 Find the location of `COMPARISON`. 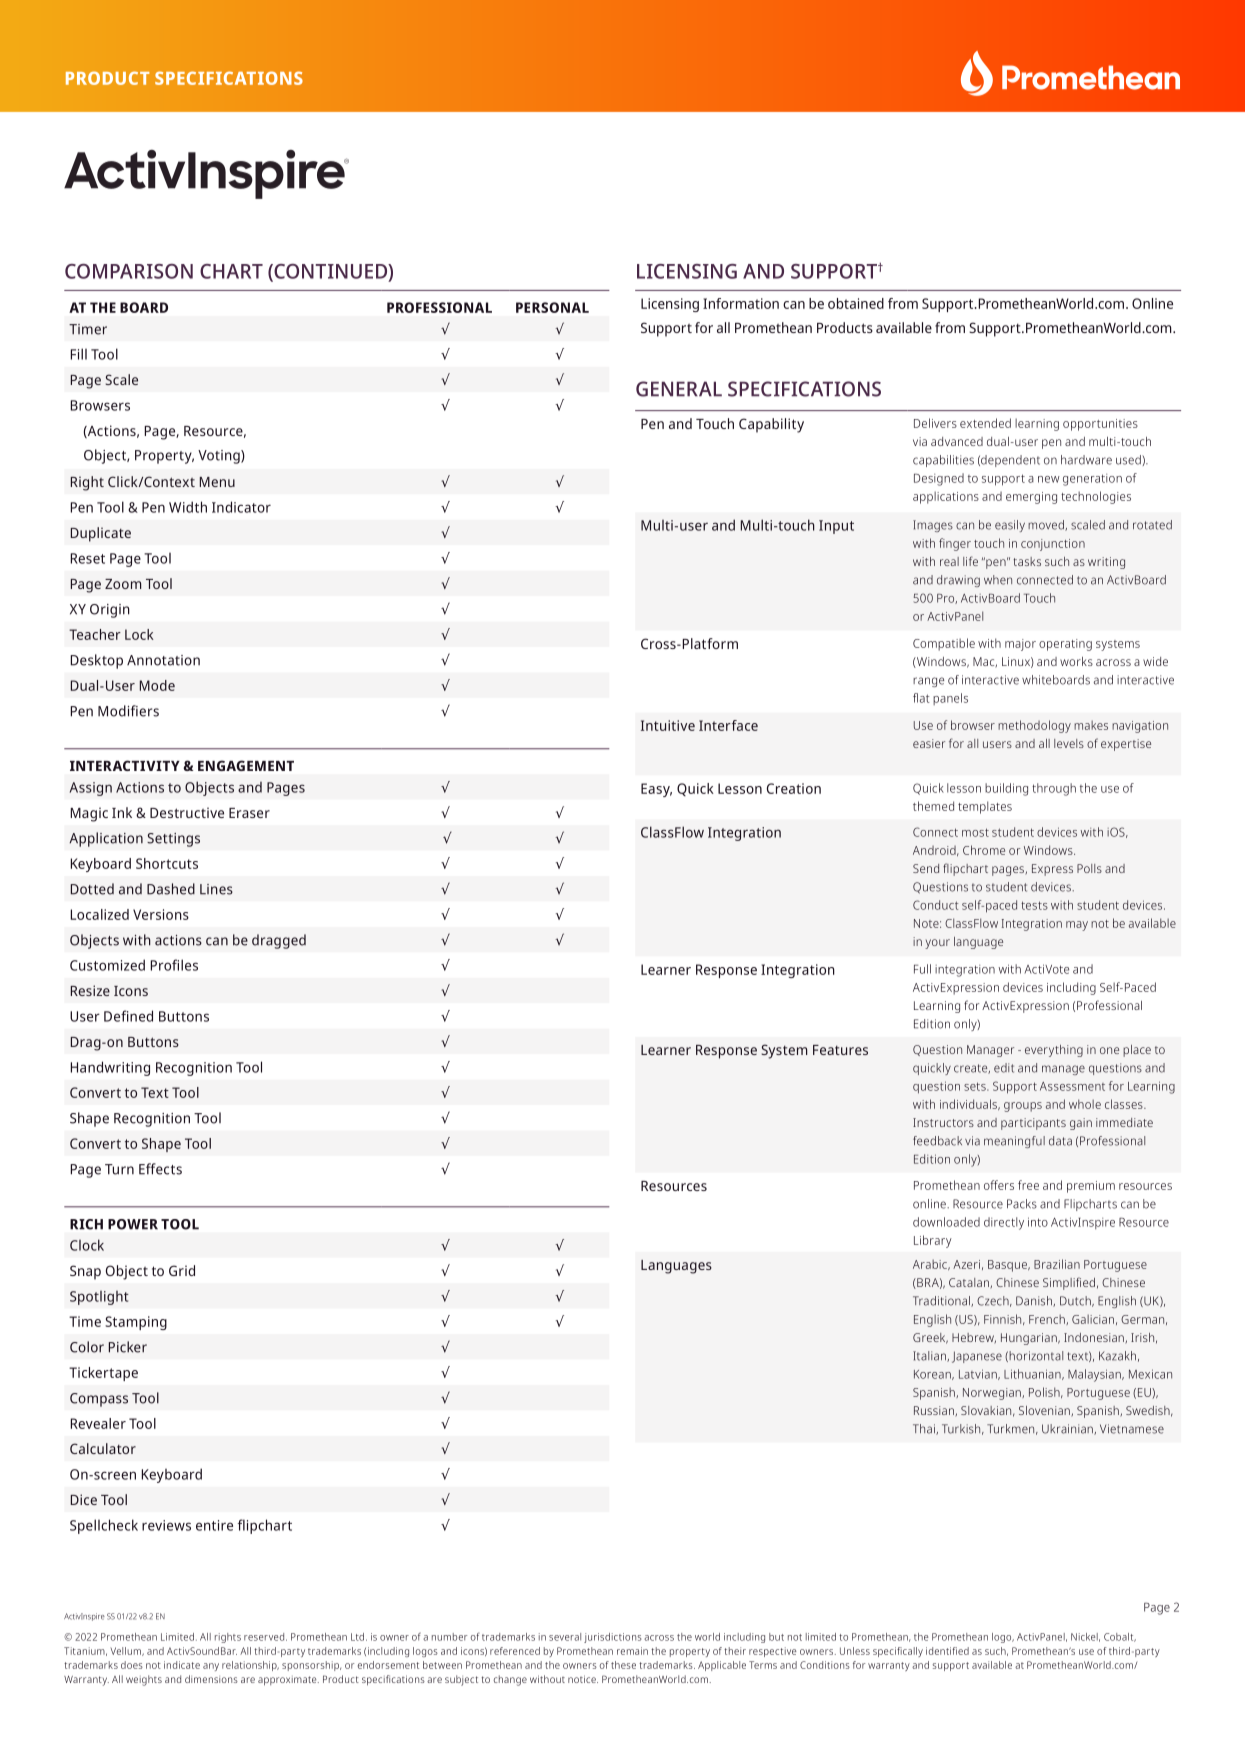

COMPARISON is located at coordinates (129, 271).
